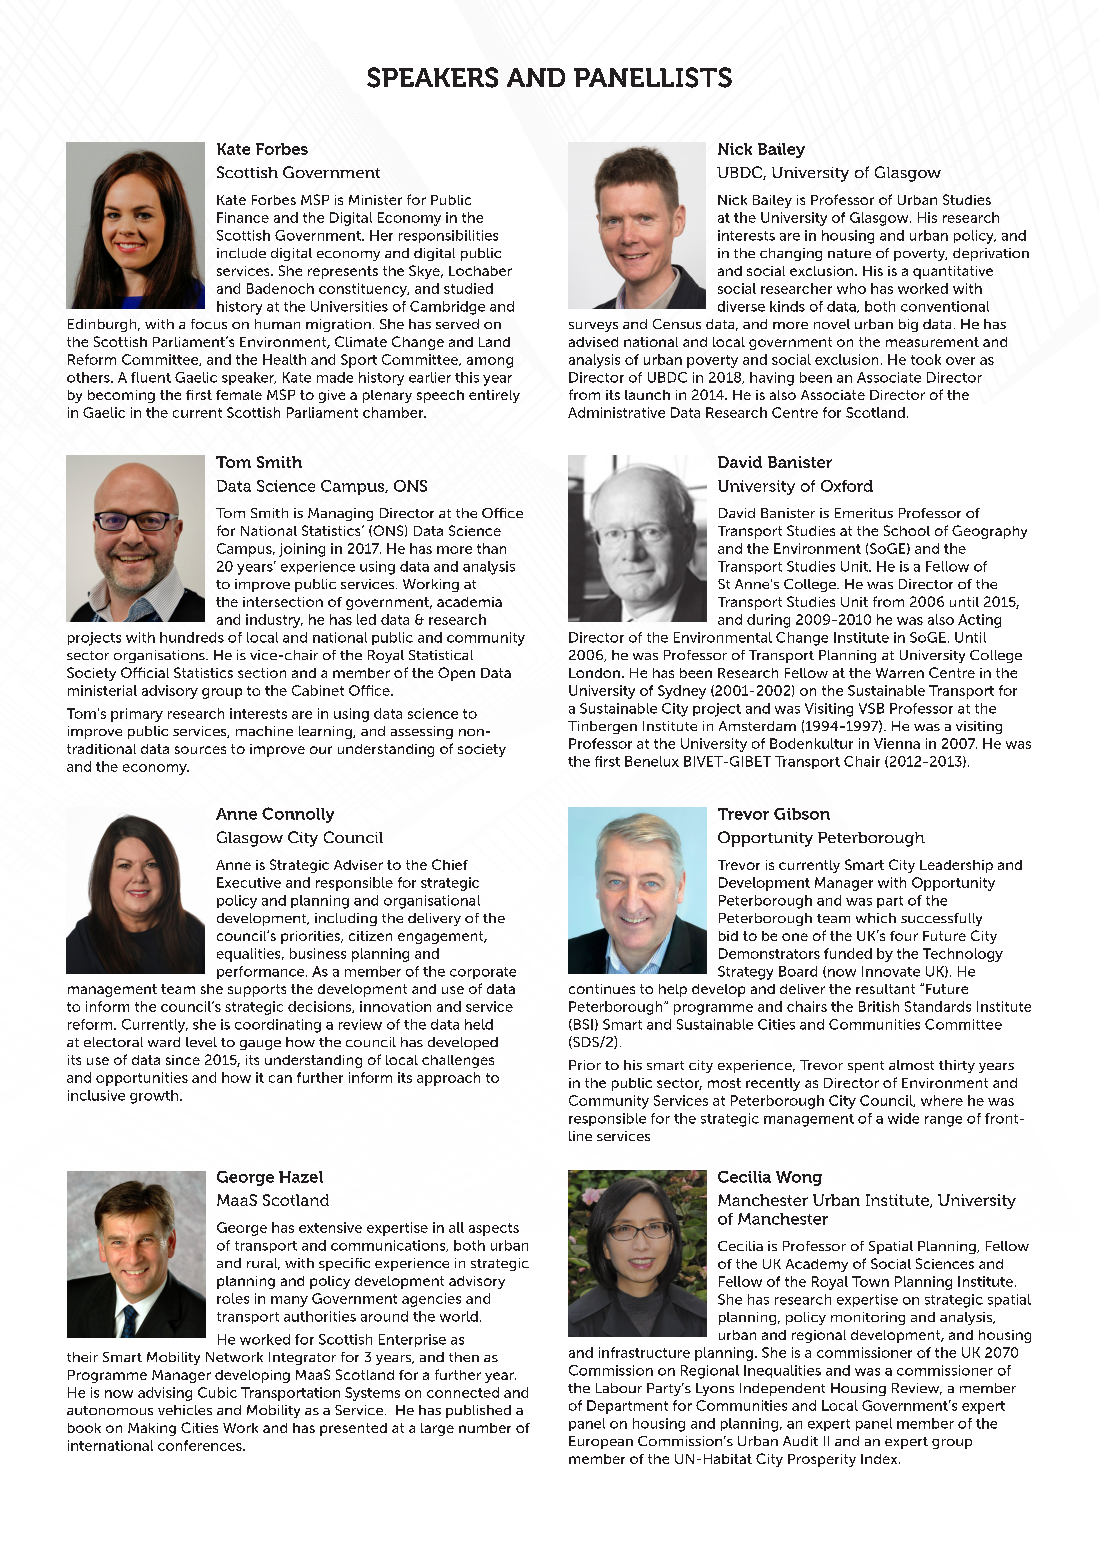  What do you see at coordinates (468, 288) in the screenshot?
I see `studied` at bounding box center [468, 288].
